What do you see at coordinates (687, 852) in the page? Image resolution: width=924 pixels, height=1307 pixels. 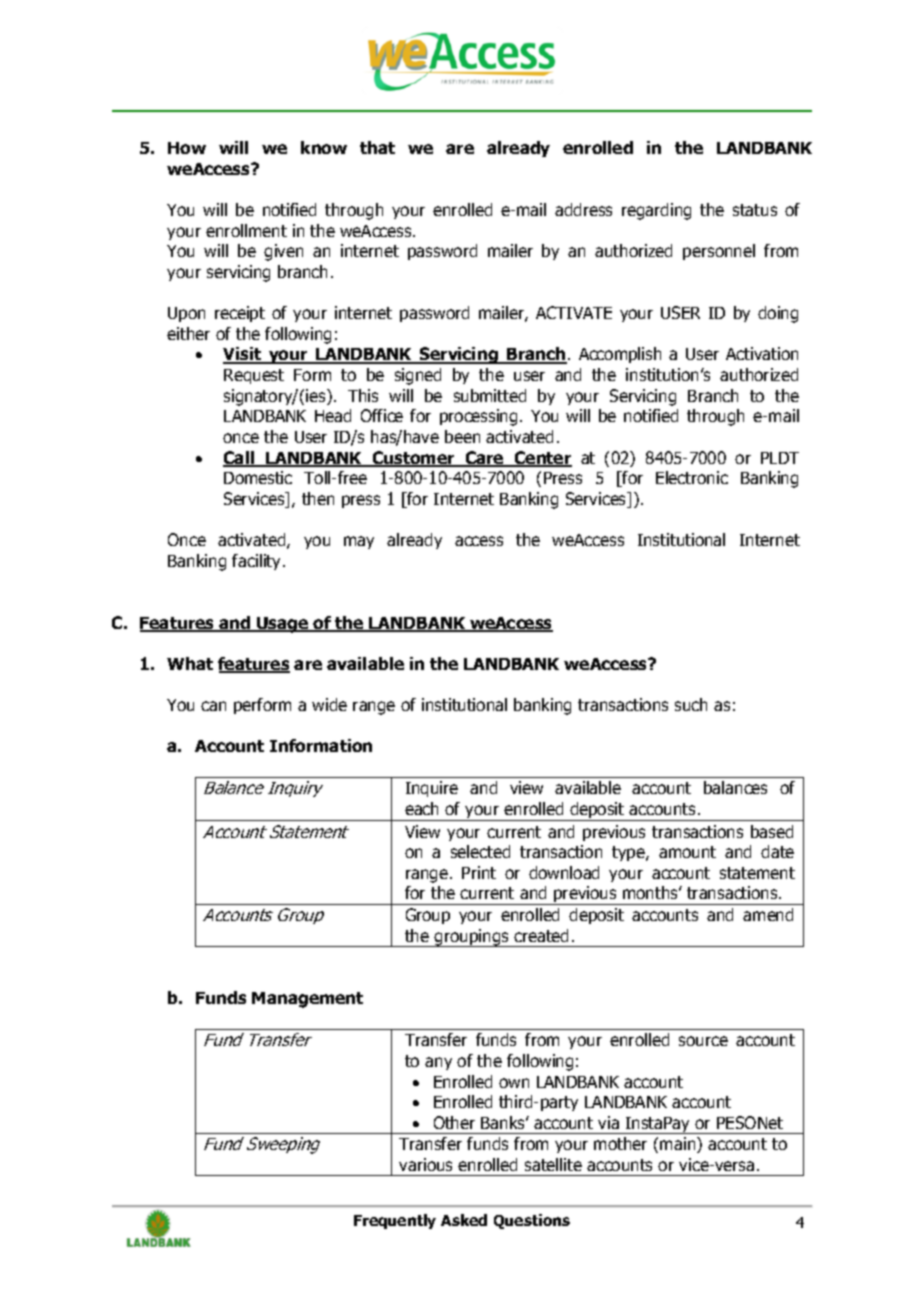 I see `amount` at bounding box center [687, 852].
